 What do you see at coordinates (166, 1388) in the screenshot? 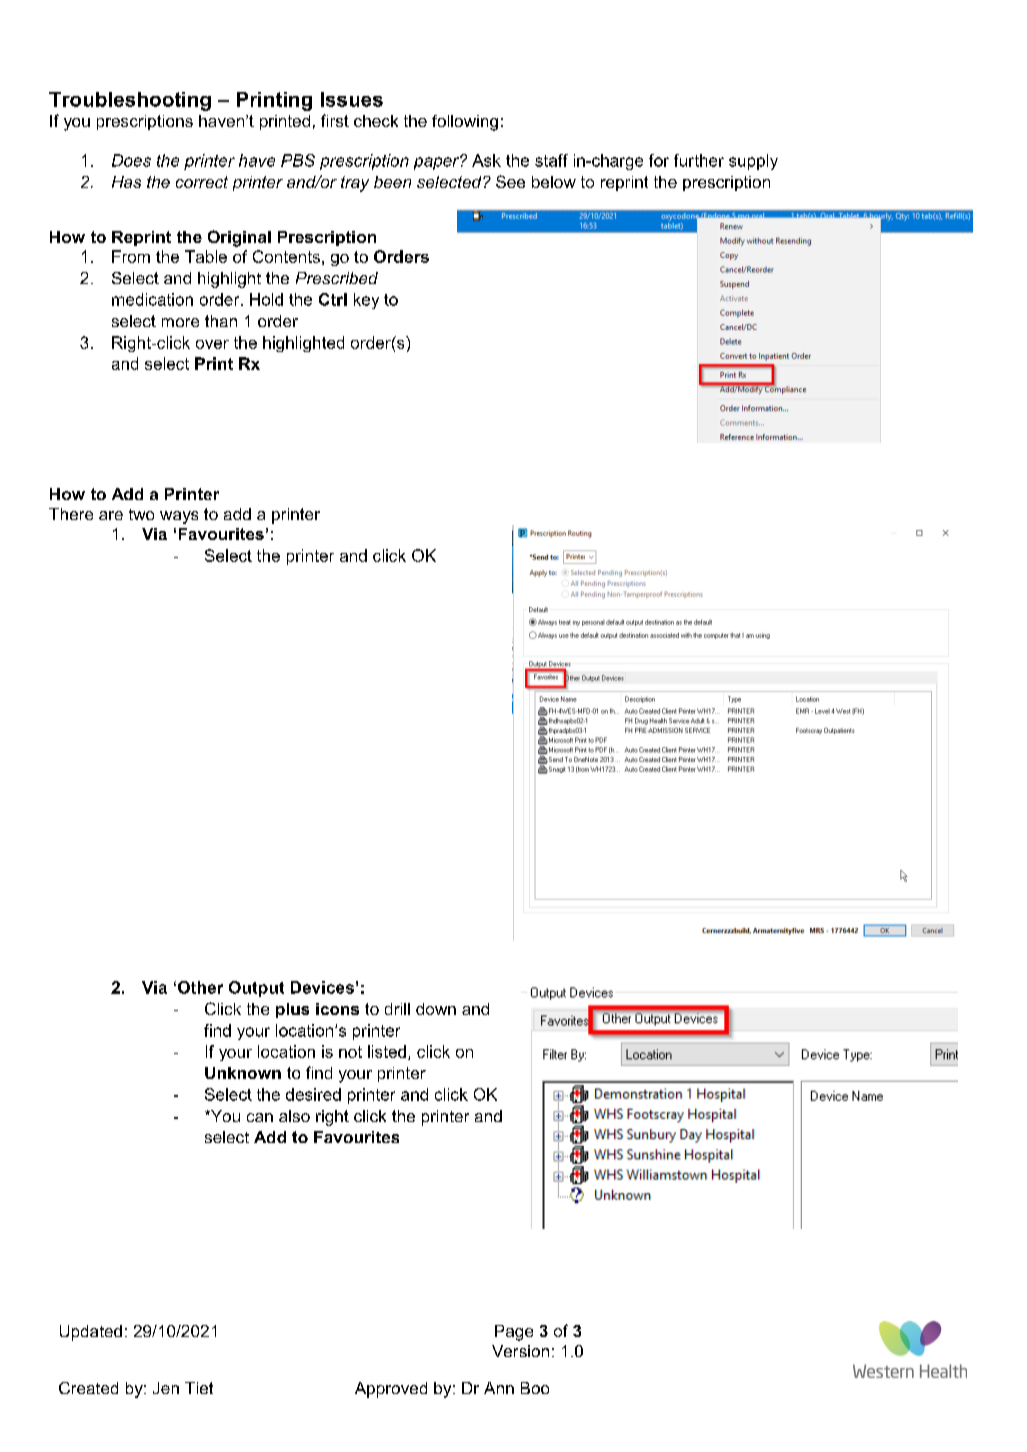
I see `Jen` at bounding box center [166, 1388].
